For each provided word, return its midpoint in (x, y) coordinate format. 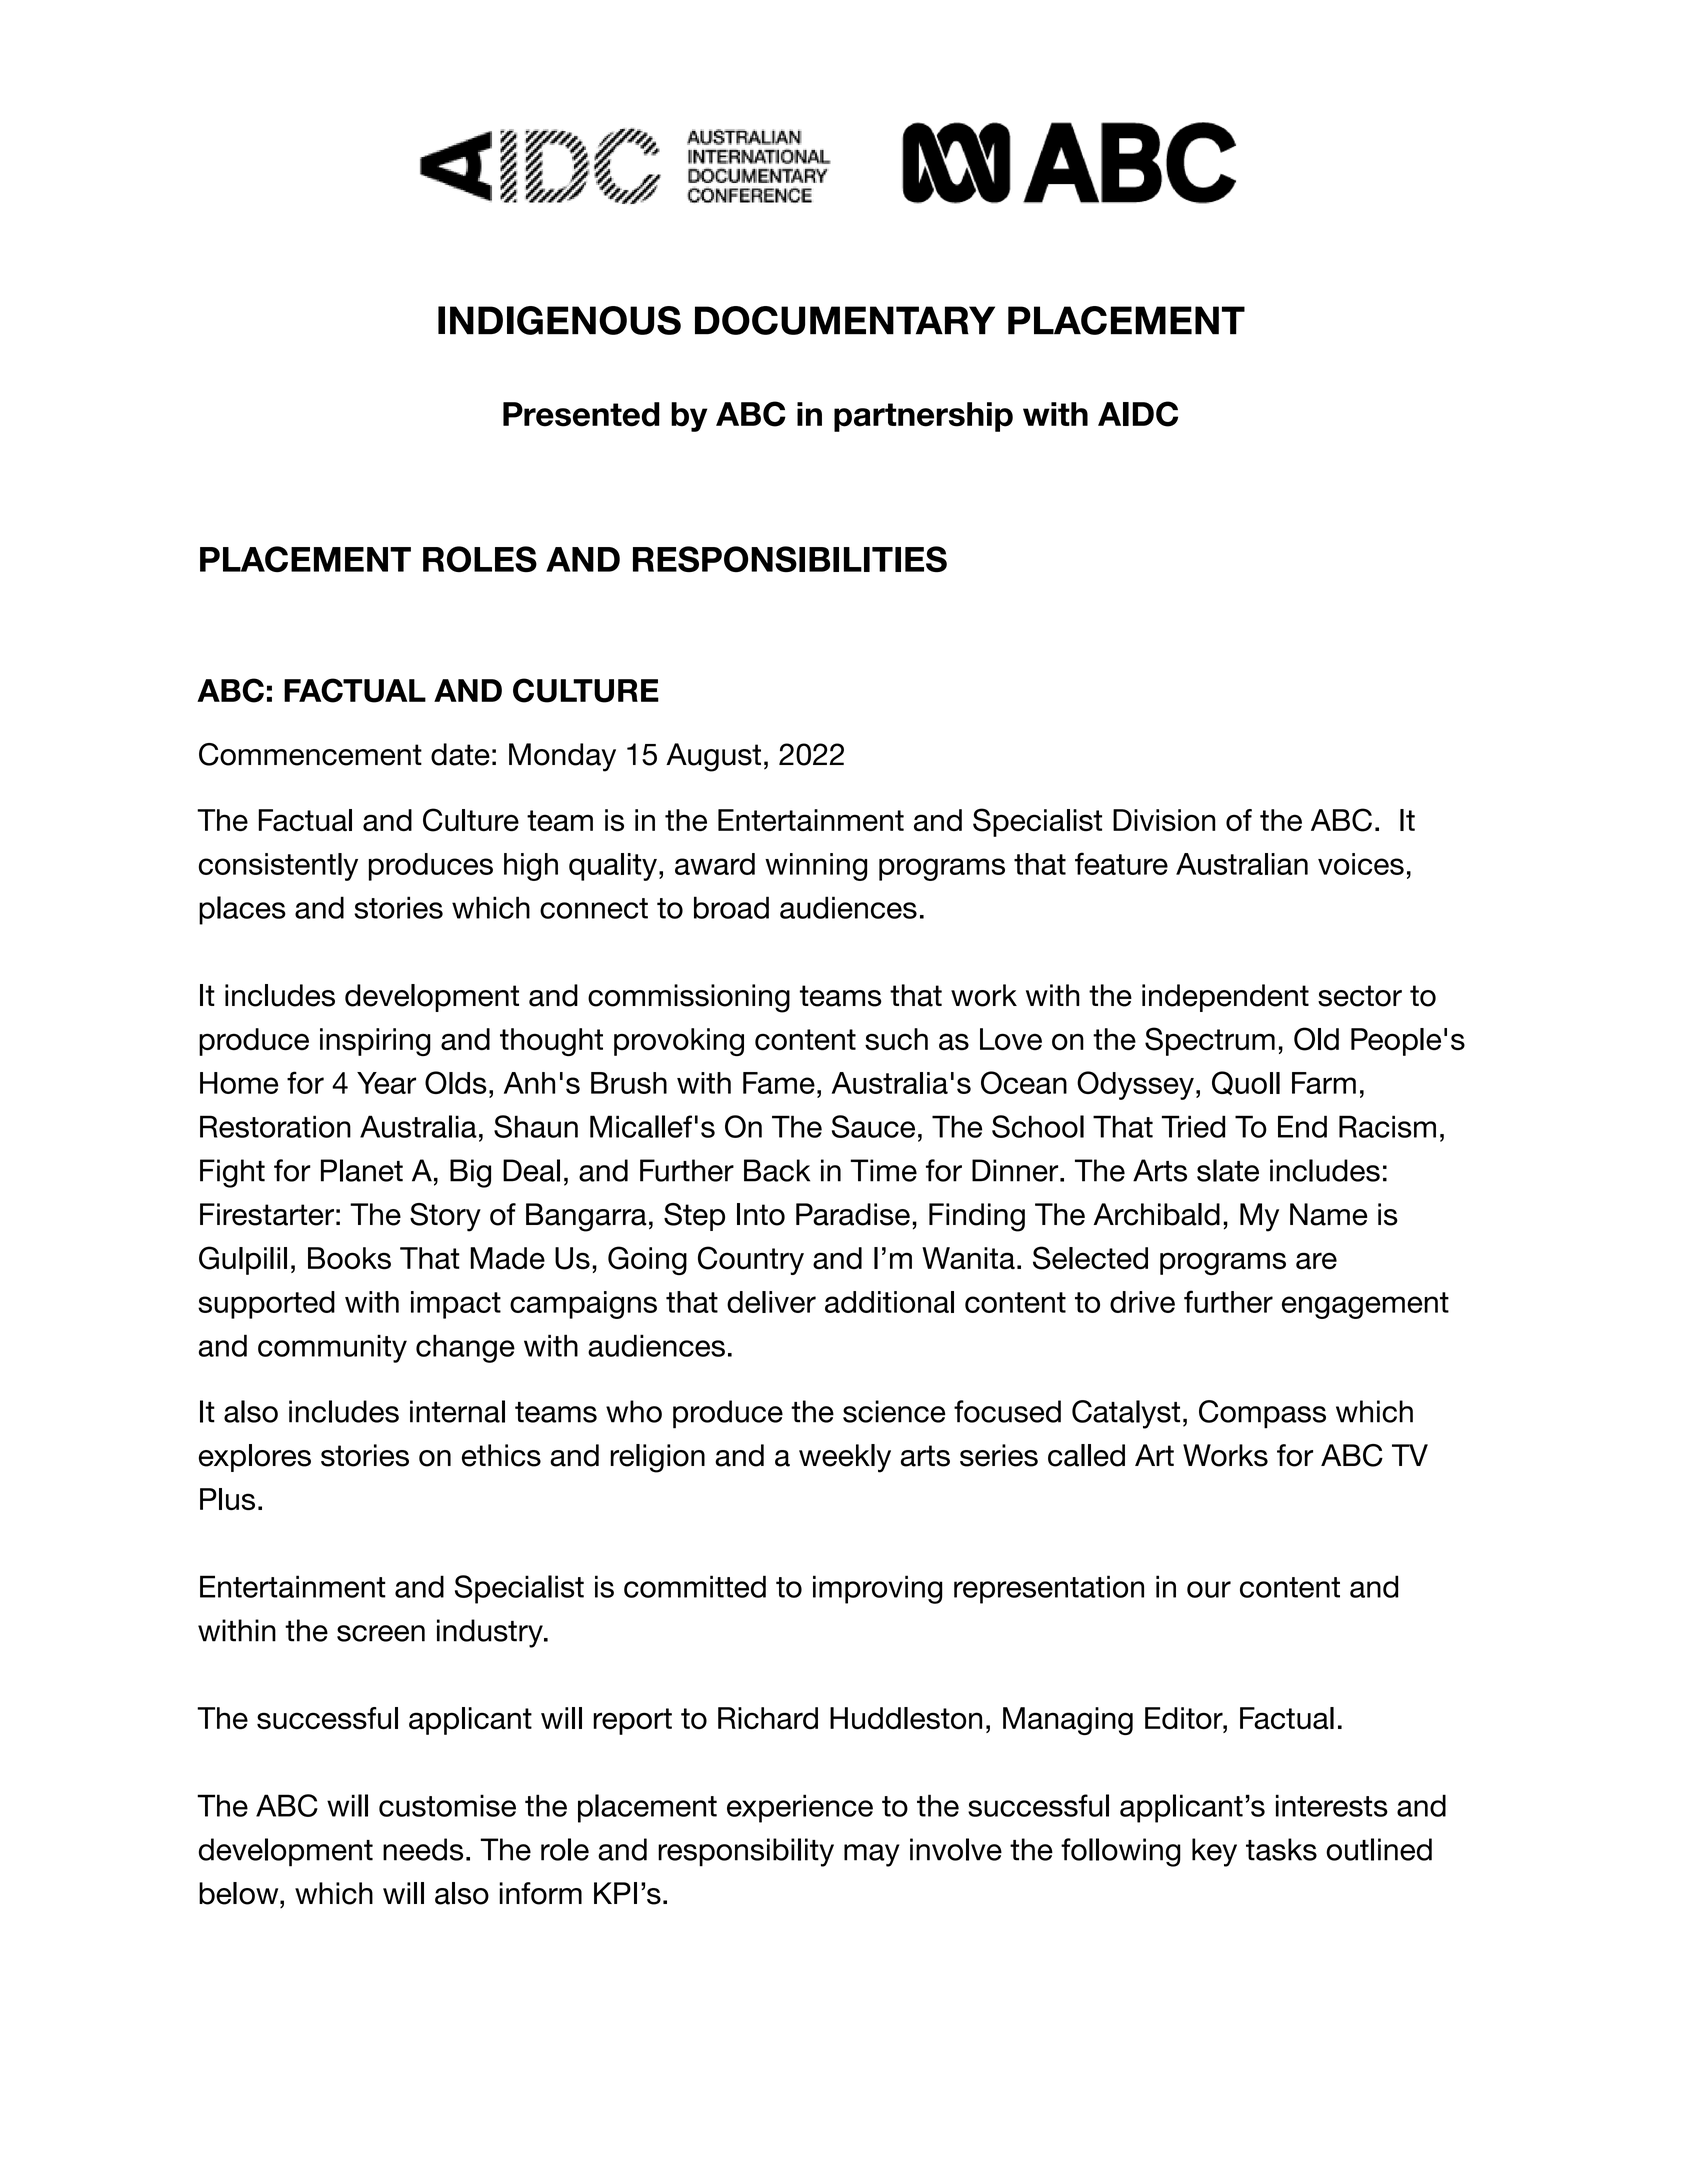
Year (386, 1083)
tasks (1281, 1849)
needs (423, 1849)
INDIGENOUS (559, 320)
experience (800, 1808)
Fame (779, 1083)
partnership (923, 417)
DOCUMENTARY (845, 320)
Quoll (1246, 1083)
